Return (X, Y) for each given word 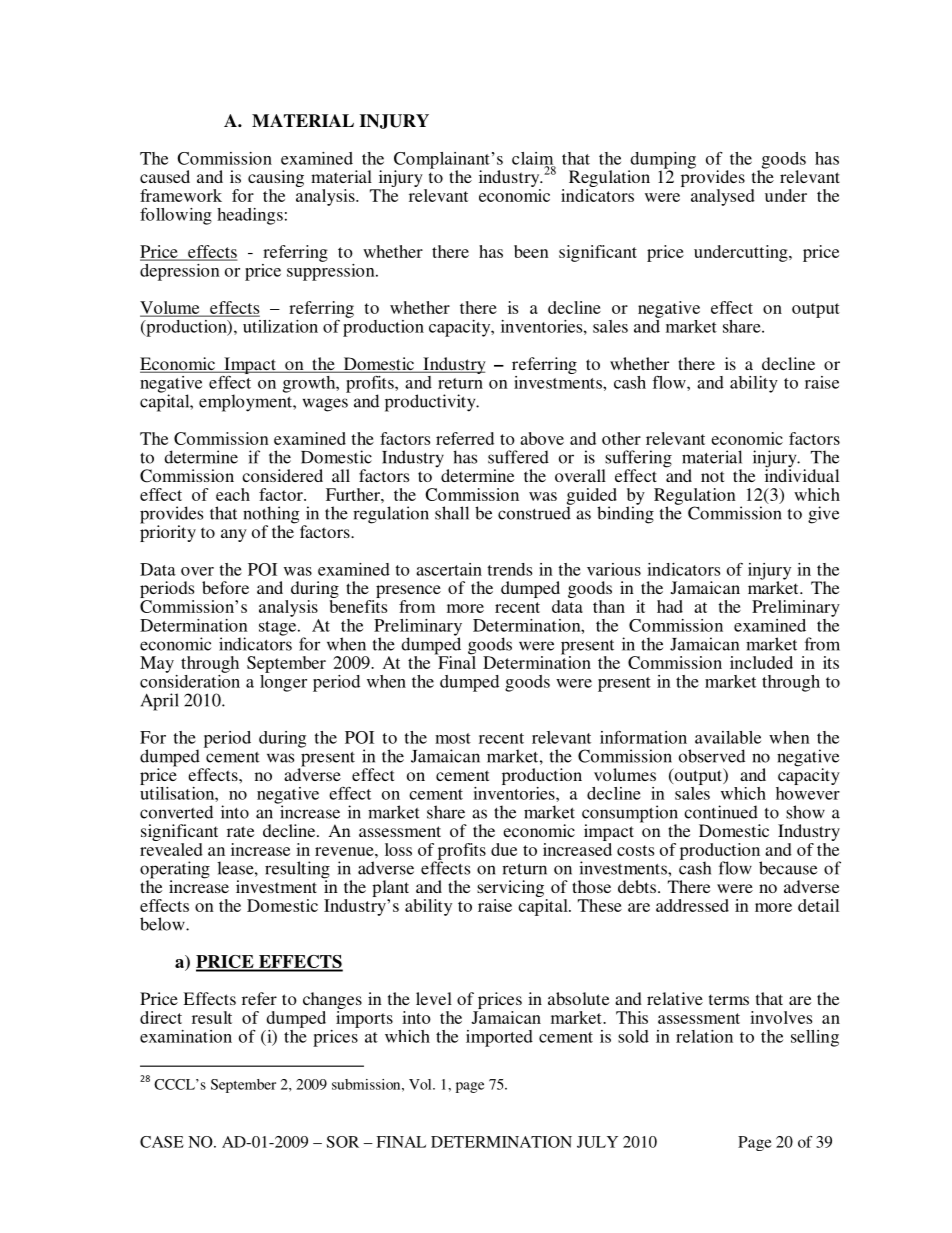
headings (250, 216)
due (504, 849)
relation (704, 1036)
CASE (162, 1142)
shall (452, 513)
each (233, 494)
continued (721, 812)
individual (802, 474)
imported (499, 1038)
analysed (723, 197)
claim (533, 159)
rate (240, 831)
